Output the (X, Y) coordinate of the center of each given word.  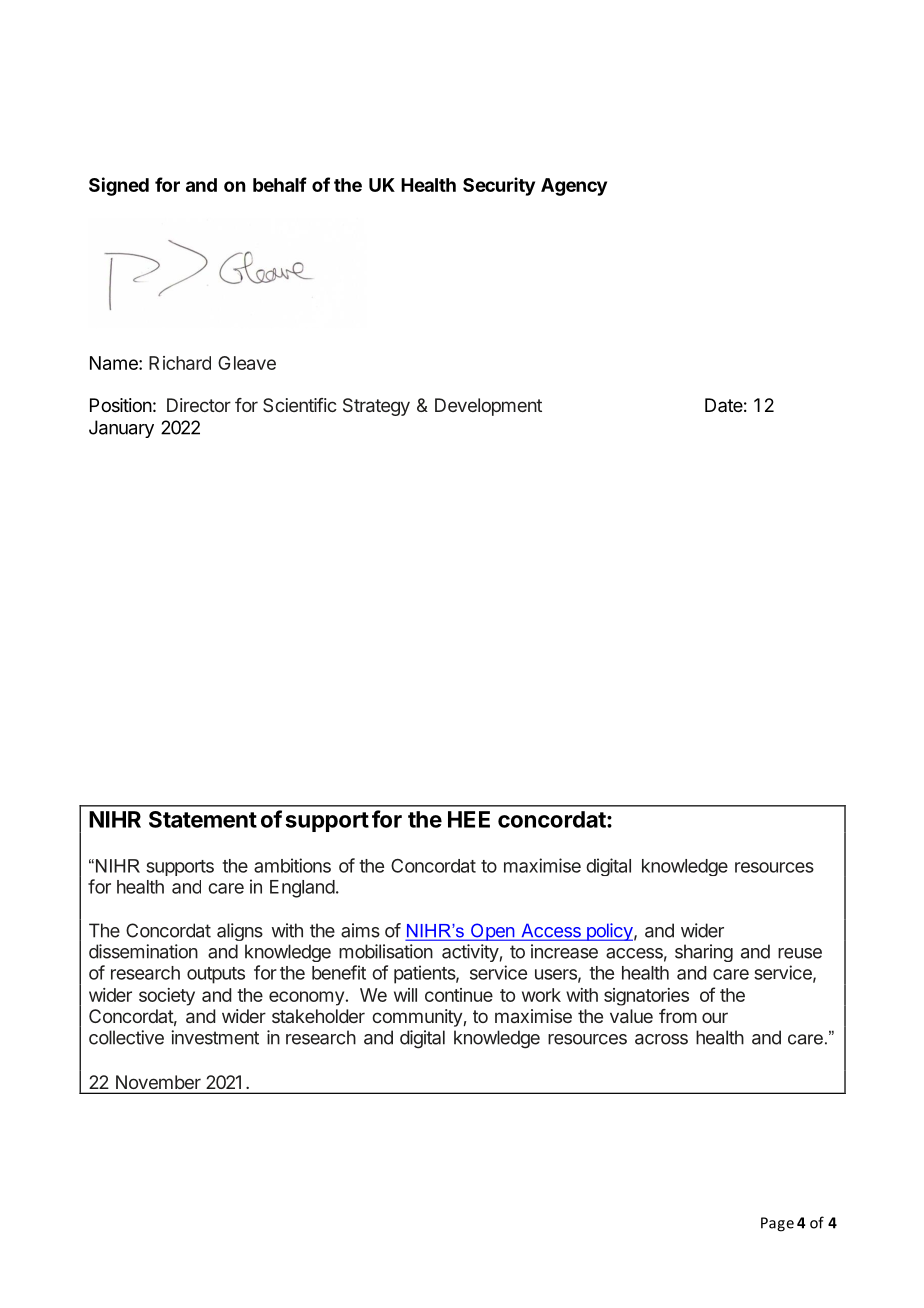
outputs (216, 975)
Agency (574, 187)
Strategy (376, 407)
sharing (704, 953)
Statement (203, 819)
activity (470, 953)
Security (499, 186)
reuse (800, 953)
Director (199, 405)
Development (488, 407)
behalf (280, 184)
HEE (469, 819)
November (158, 1082)
